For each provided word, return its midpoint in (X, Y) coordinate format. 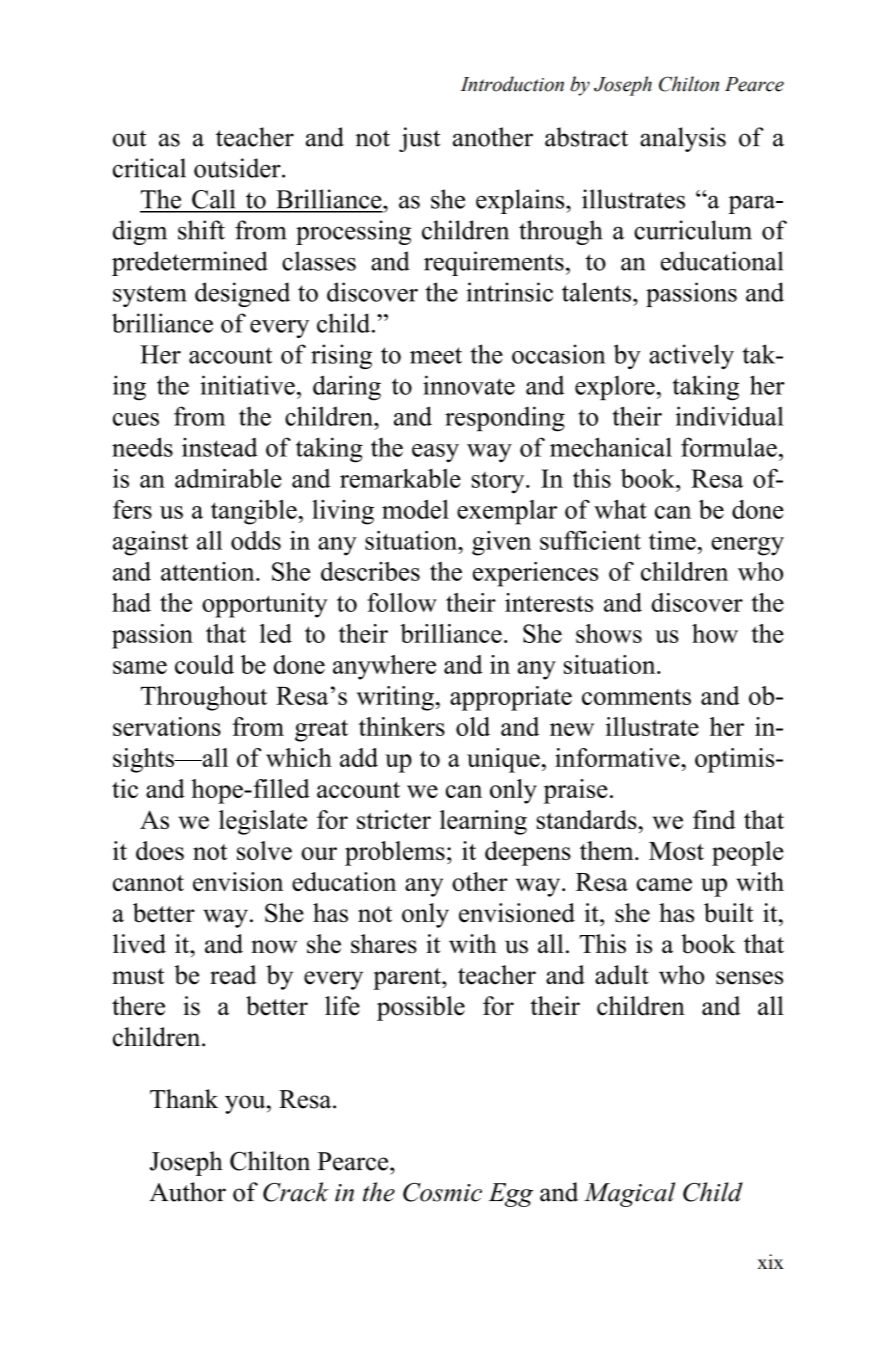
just (419, 139)
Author (187, 1192)
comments (636, 697)
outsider (238, 168)
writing (396, 698)
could (204, 664)
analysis (683, 139)
